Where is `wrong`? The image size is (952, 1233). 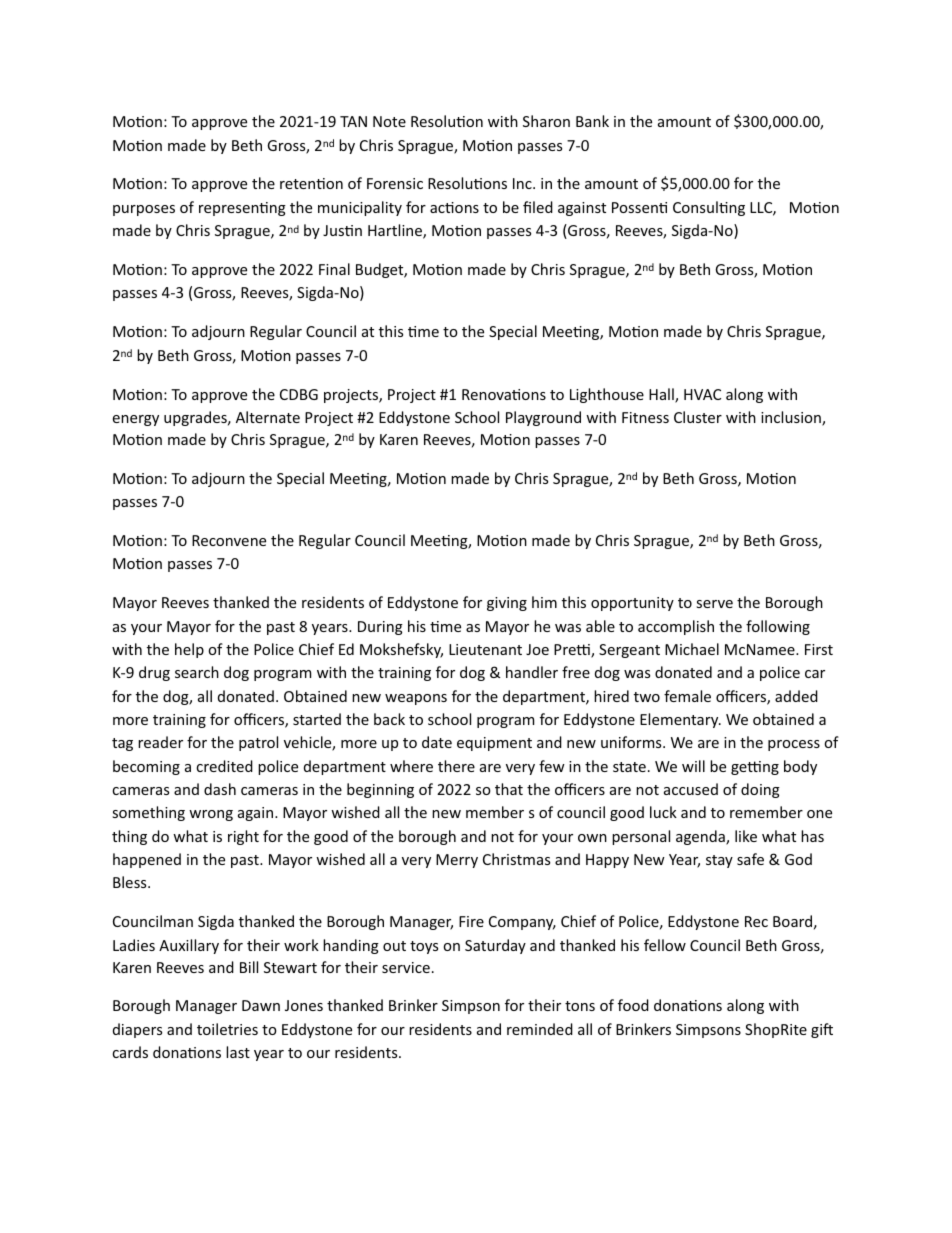 wrong is located at coordinates (211, 815).
